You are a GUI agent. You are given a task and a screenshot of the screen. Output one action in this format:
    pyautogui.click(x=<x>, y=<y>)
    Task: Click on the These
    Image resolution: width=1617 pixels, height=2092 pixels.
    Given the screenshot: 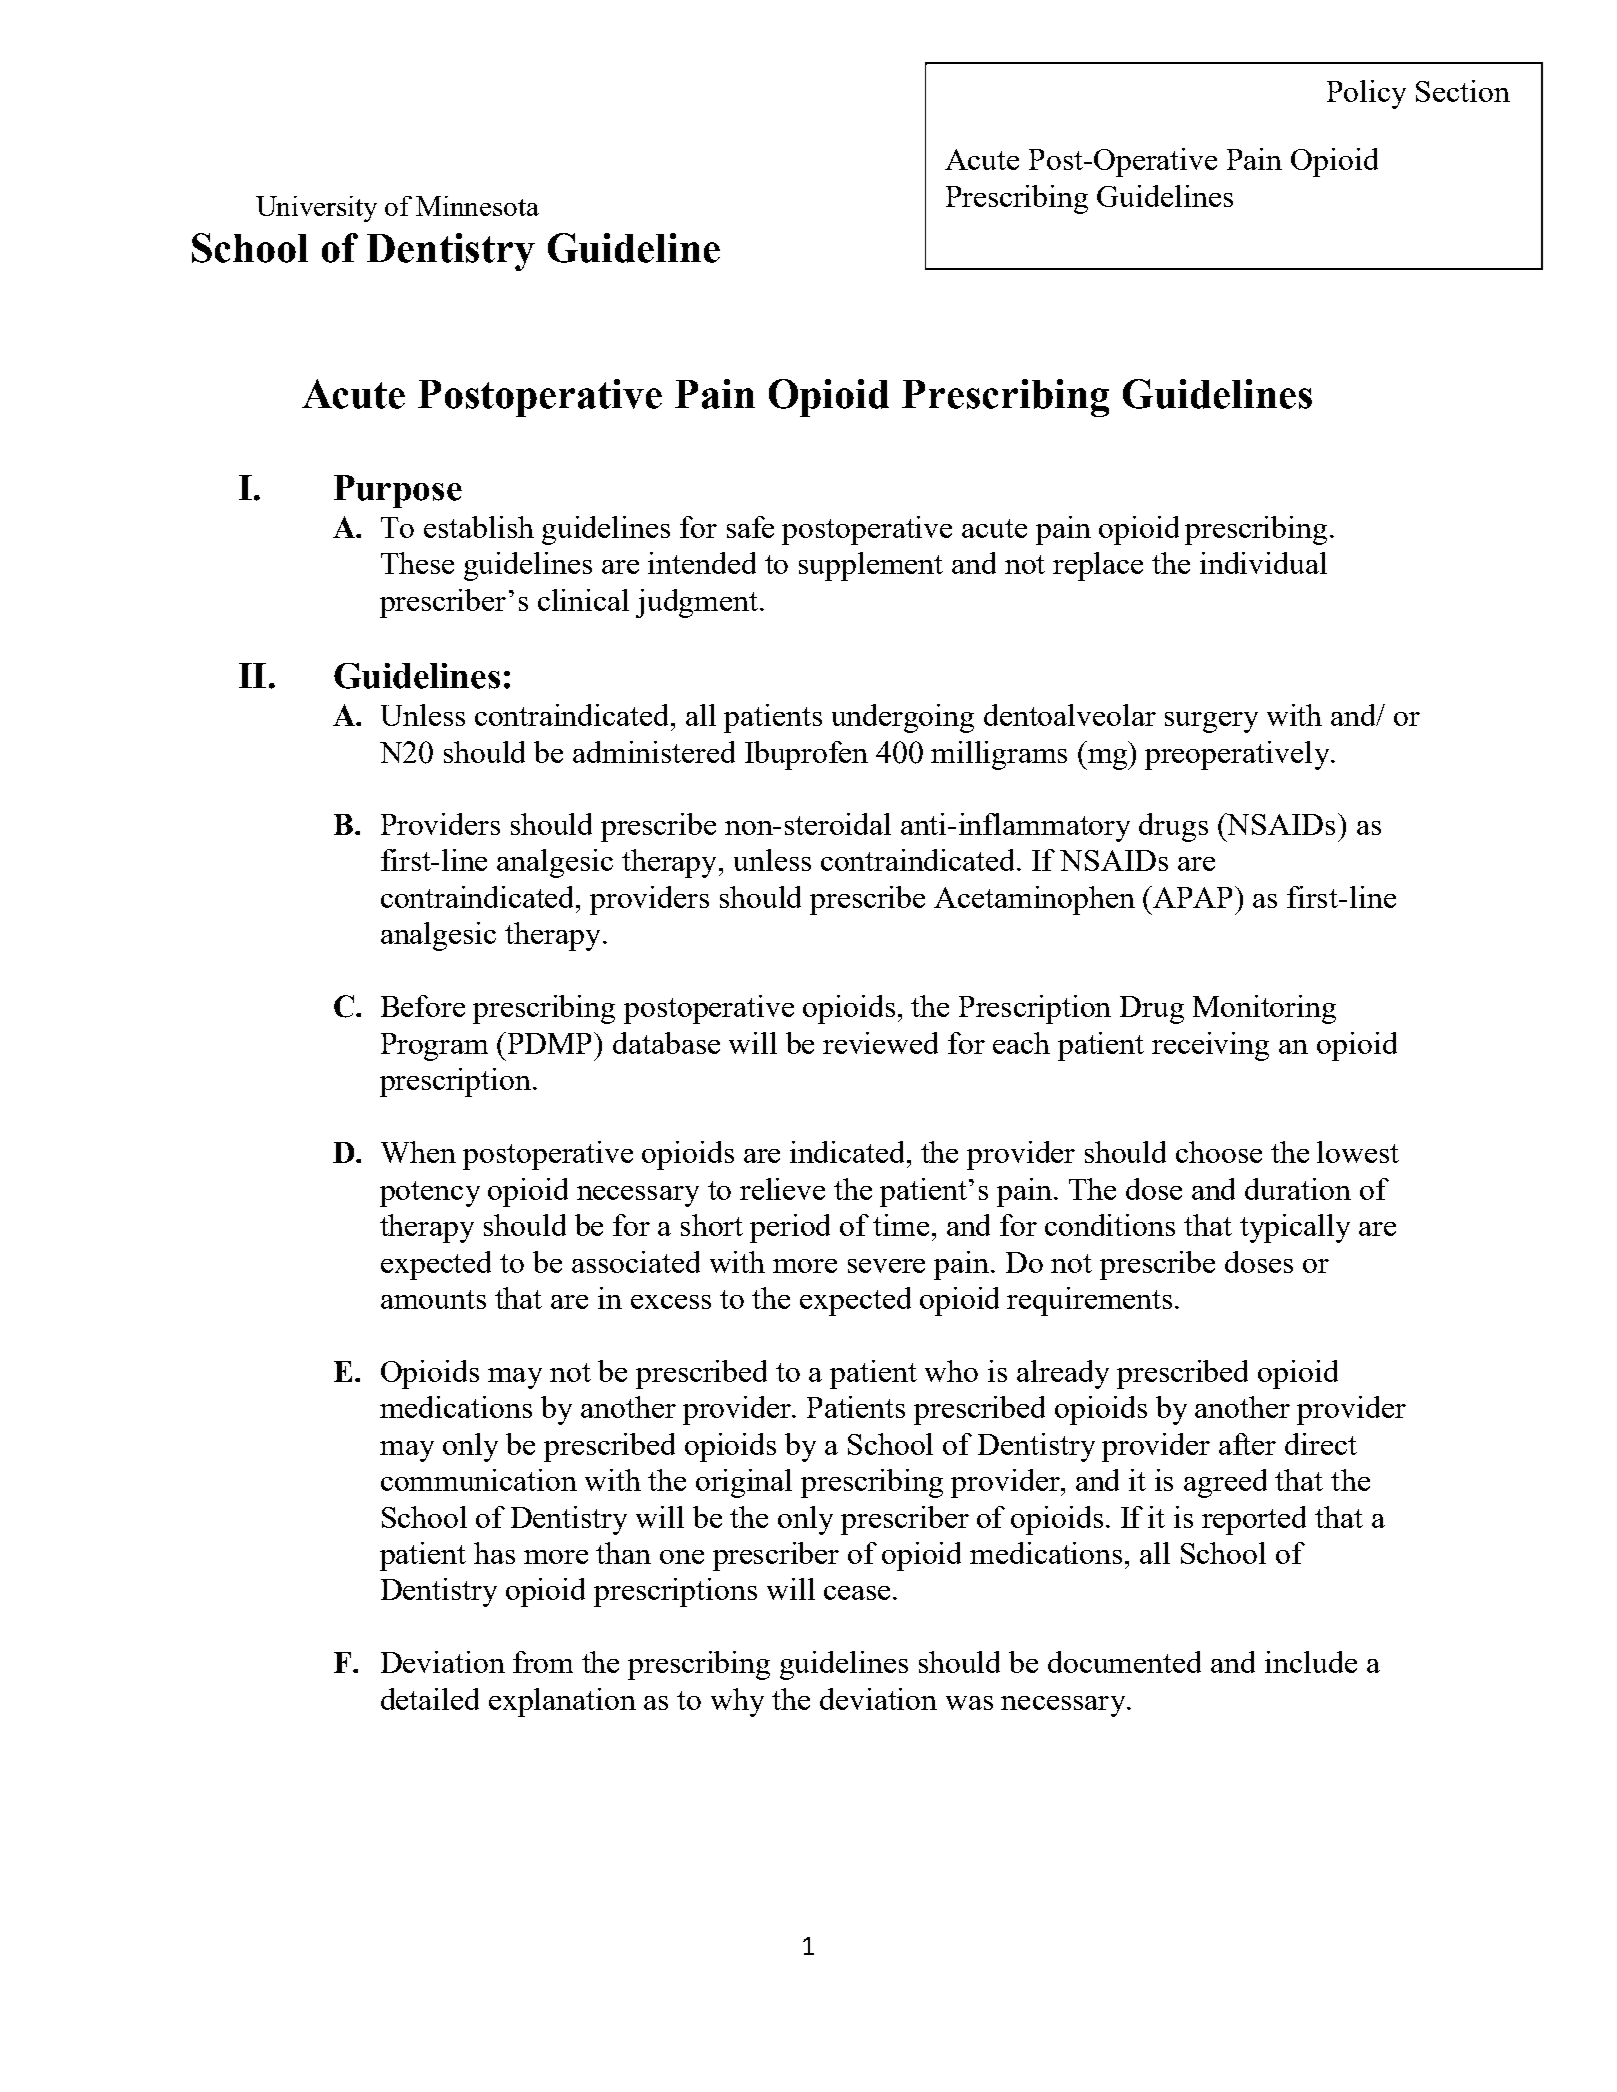 What is the action you would take?
    pyautogui.click(x=417, y=563)
